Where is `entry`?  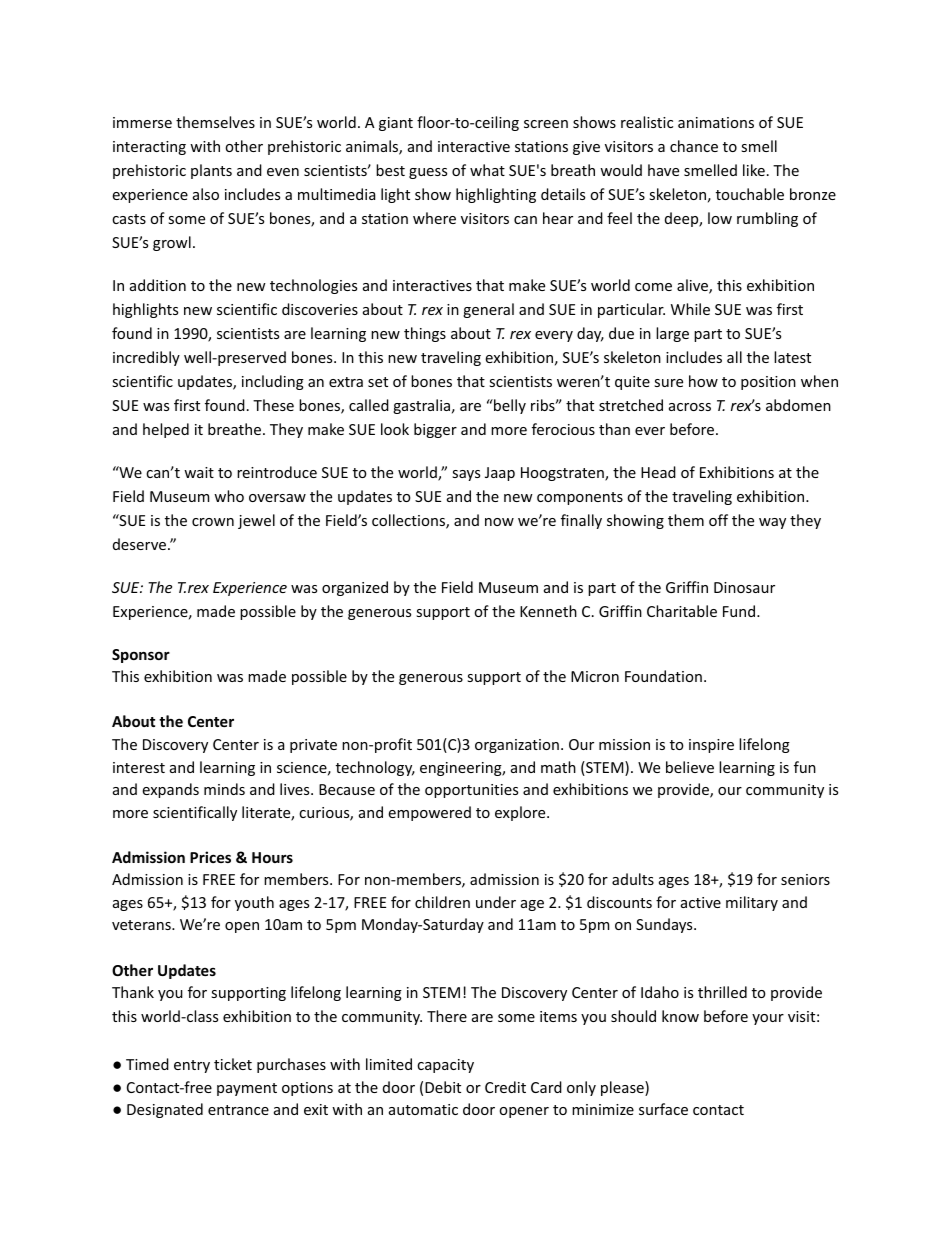 entry is located at coordinates (192, 1066).
